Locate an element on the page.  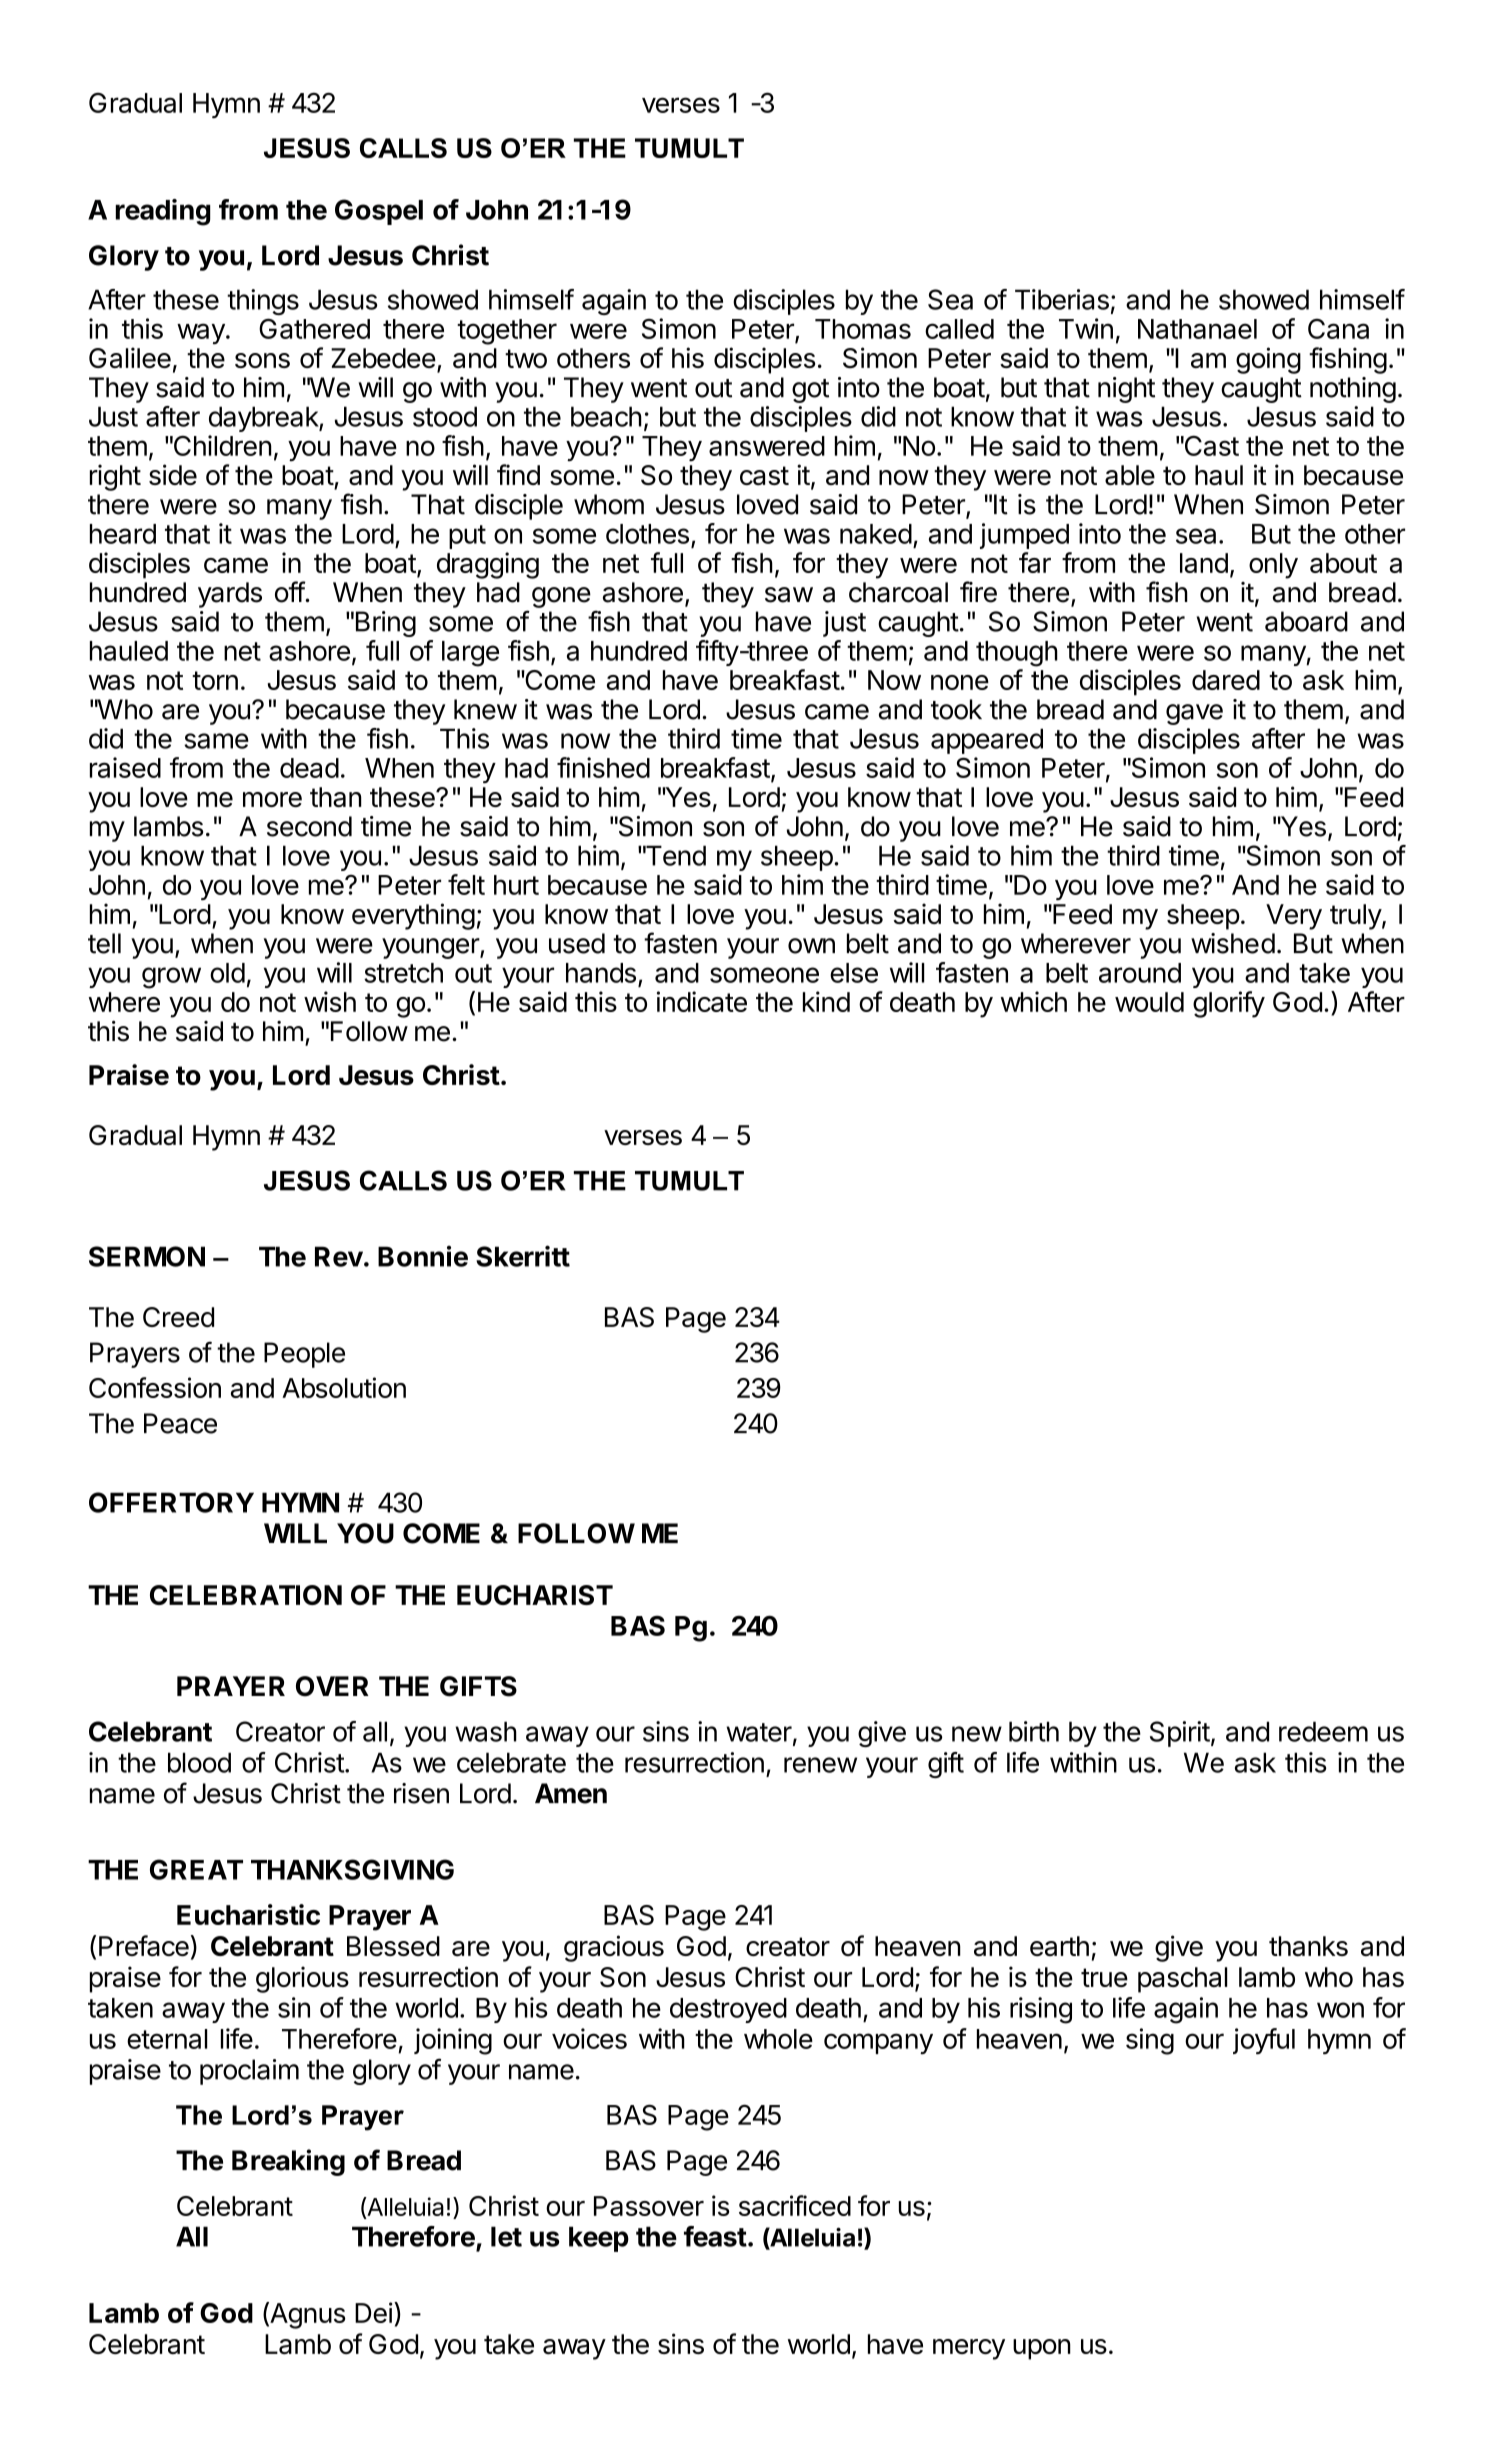
feast is located at coordinates (715, 2236).
